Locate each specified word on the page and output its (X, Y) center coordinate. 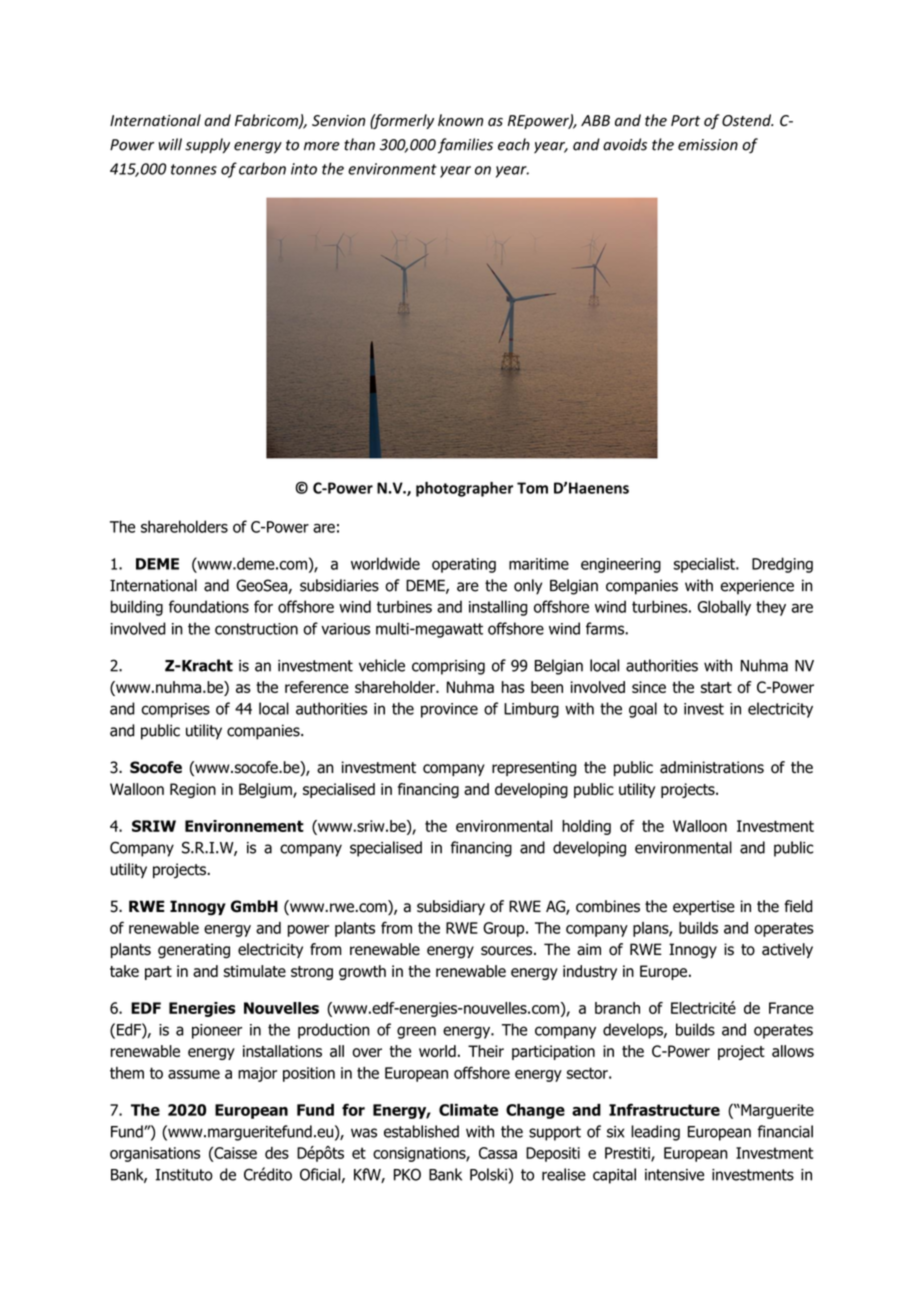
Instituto (184, 1175)
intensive (674, 1175)
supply (207, 145)
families (465, 146)
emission (708, 145)
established (421, 1131)
